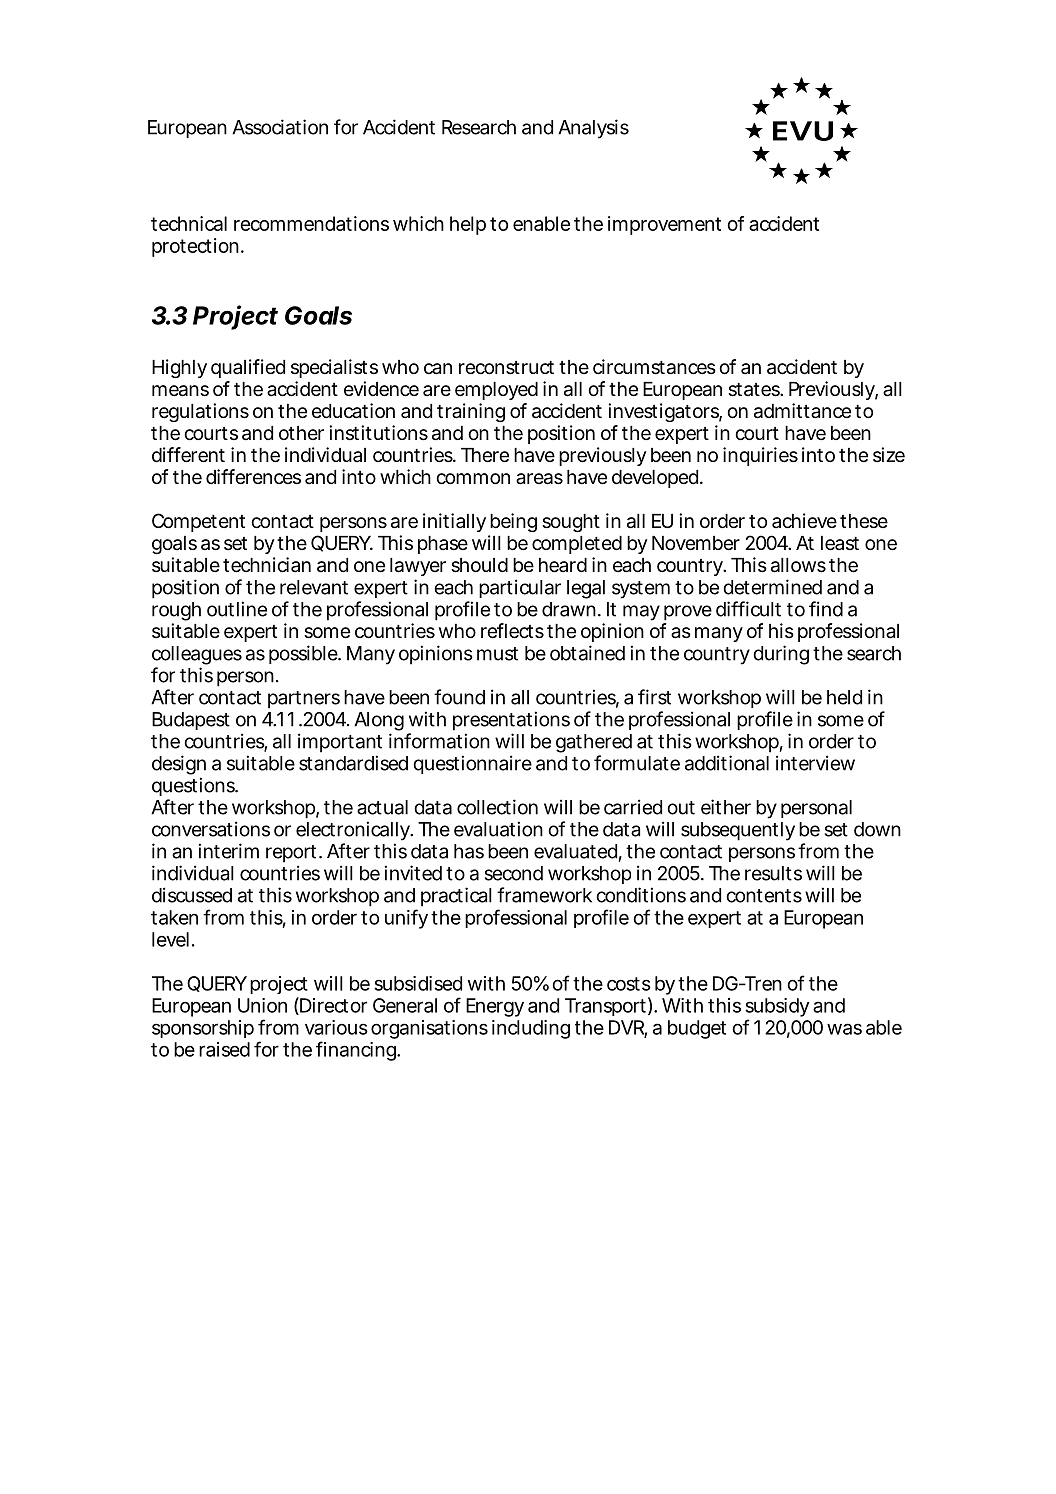  I want to click on must, so click(497, 654).
